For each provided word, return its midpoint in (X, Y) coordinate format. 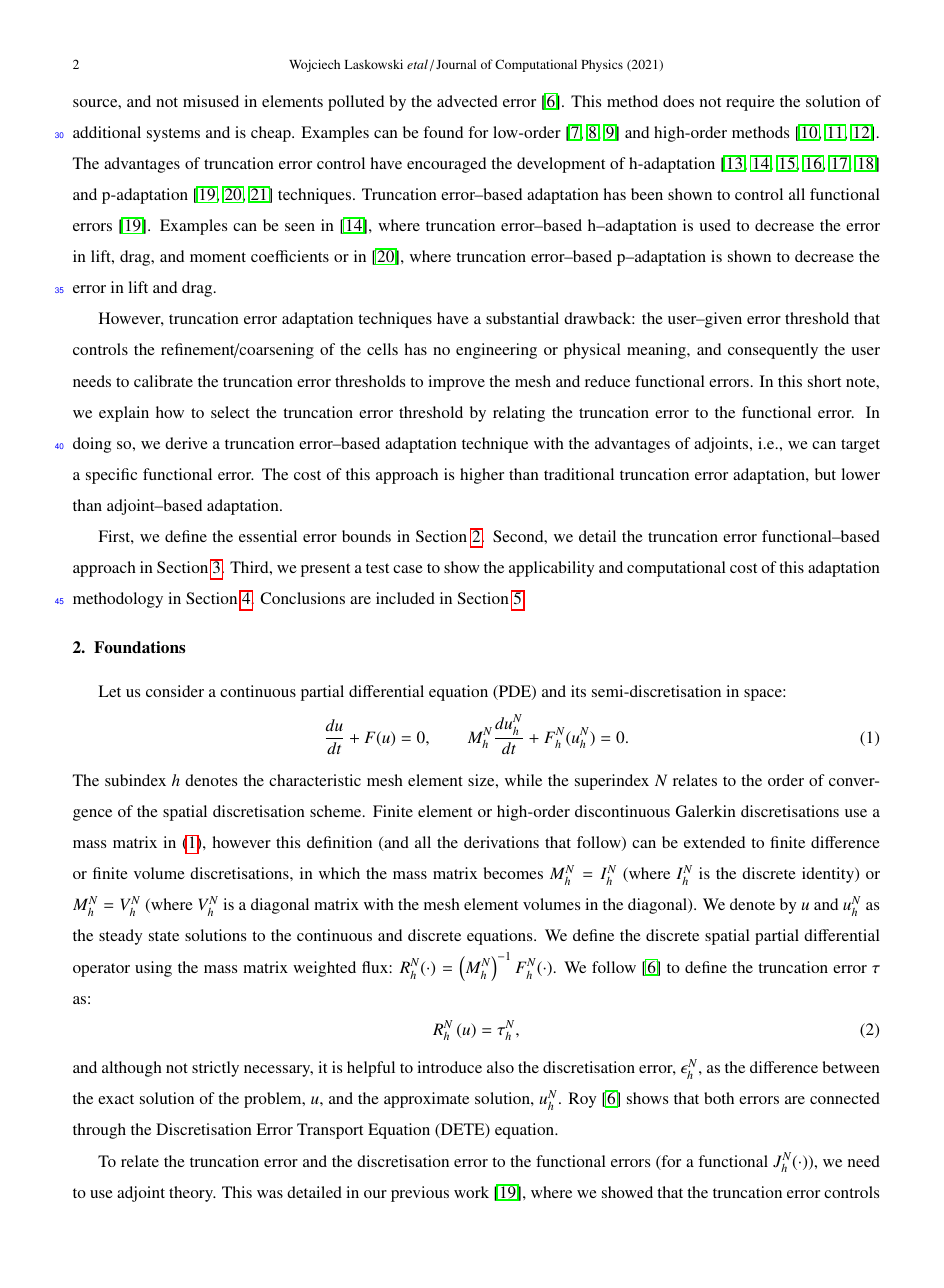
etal (417, 64)
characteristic (315, 780)
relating (519, 414)
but (825, 474)
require (750, 103)
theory (192, 1194)
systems (173, 135)
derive (186, 443)
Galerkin (706, 811)
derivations (501, 842)
